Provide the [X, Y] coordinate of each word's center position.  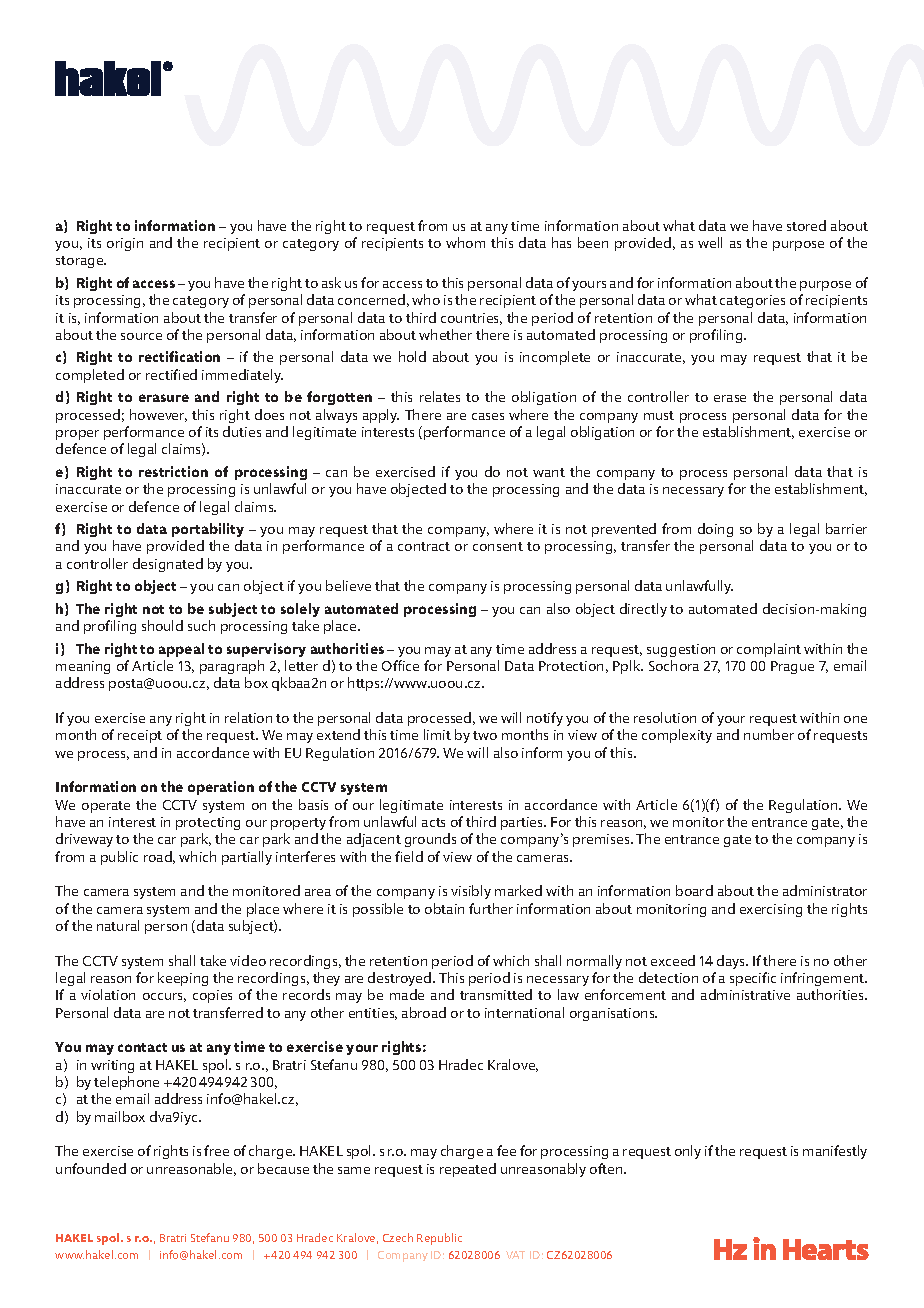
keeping [183, 979]
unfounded [91, 1168]
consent [498, 546]
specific [753, 979]
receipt [140, 736]
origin [125, 244]
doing [715, 530]
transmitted [496, 994]
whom [465, 242]
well [710, 242]
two [485, 735]
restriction [173, 471]
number [769, 734]
